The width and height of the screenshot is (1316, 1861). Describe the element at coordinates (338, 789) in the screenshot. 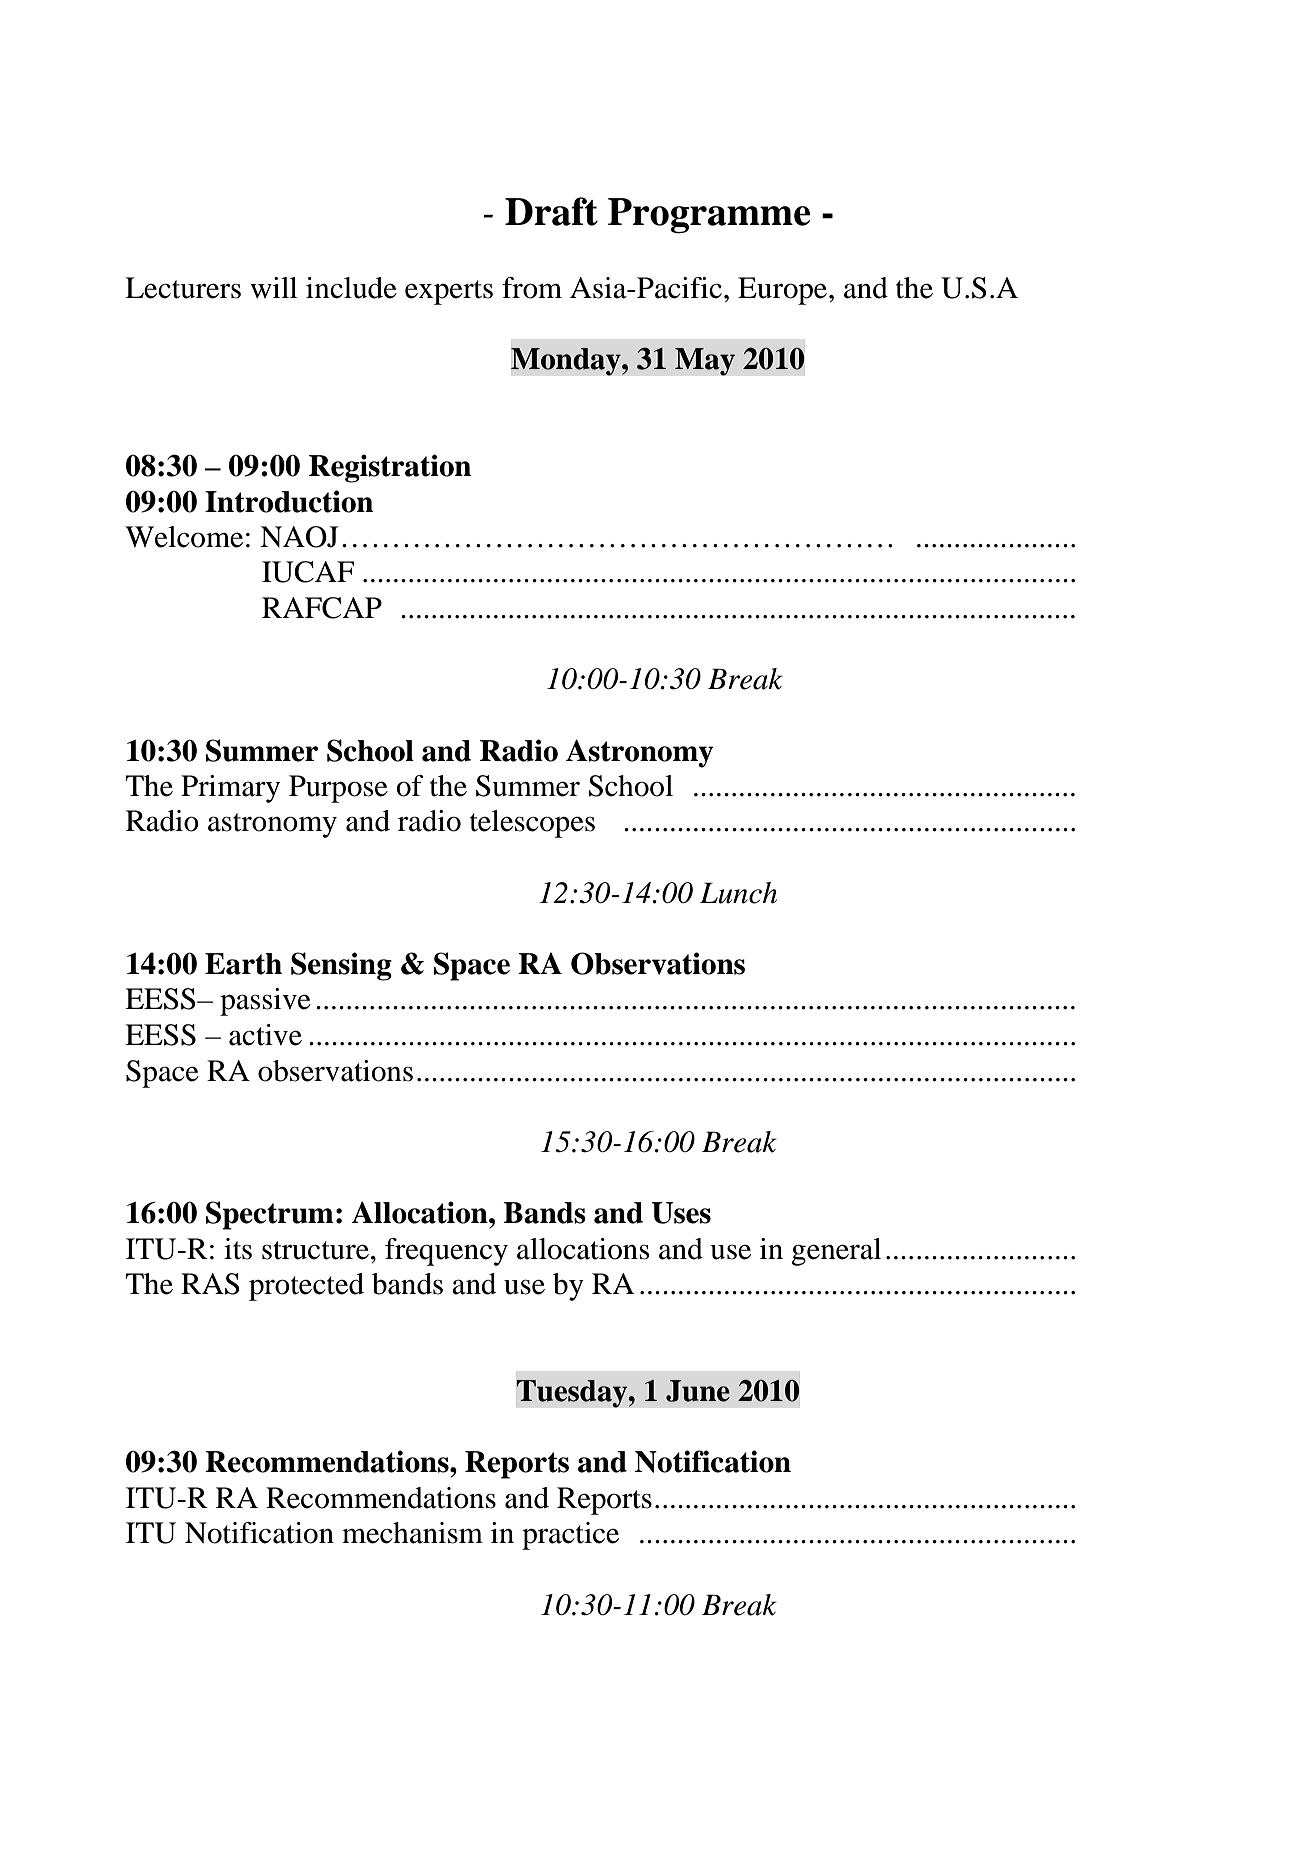

I see `Purpose` at that location.
